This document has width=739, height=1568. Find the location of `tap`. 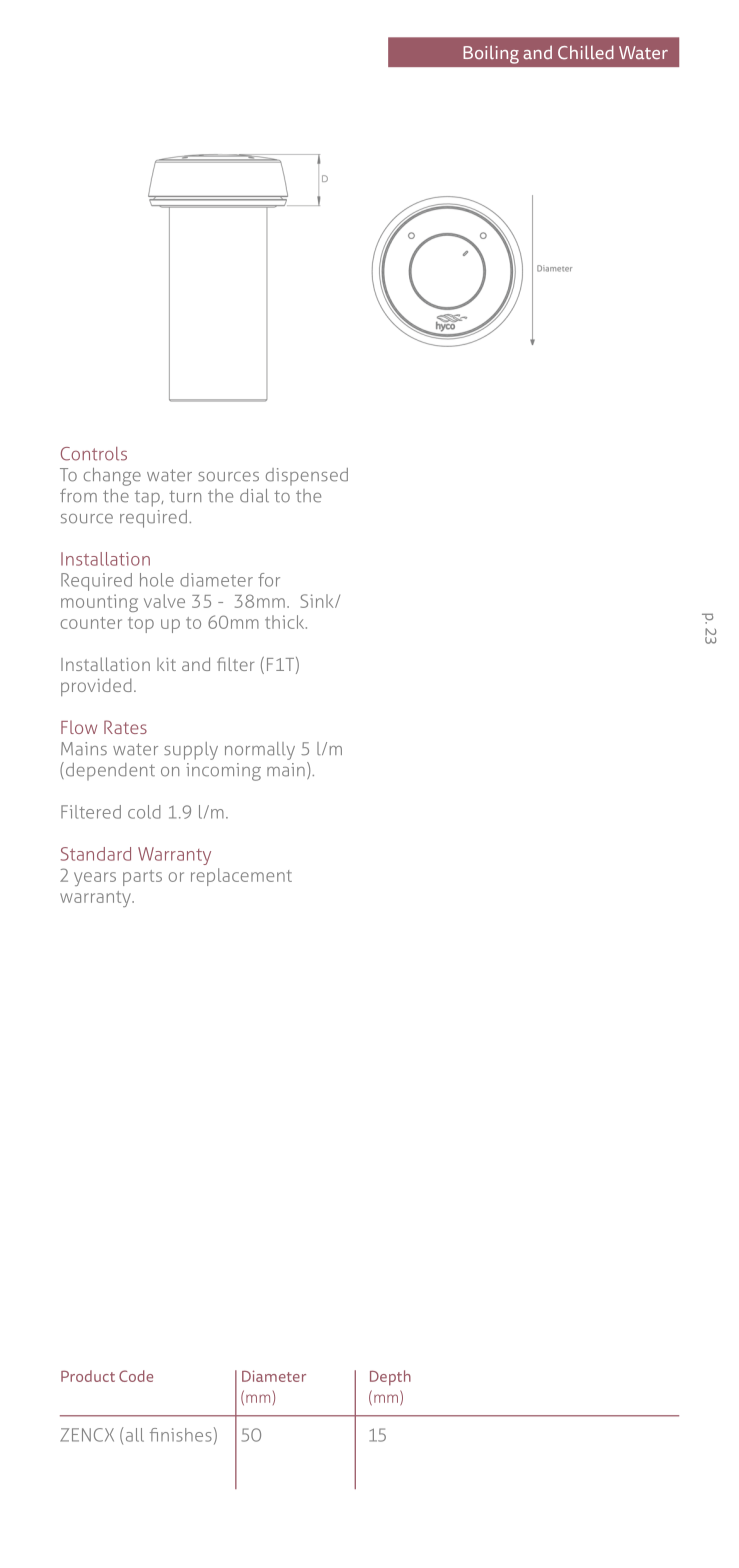

tap is located at coordinates (148, 498).
